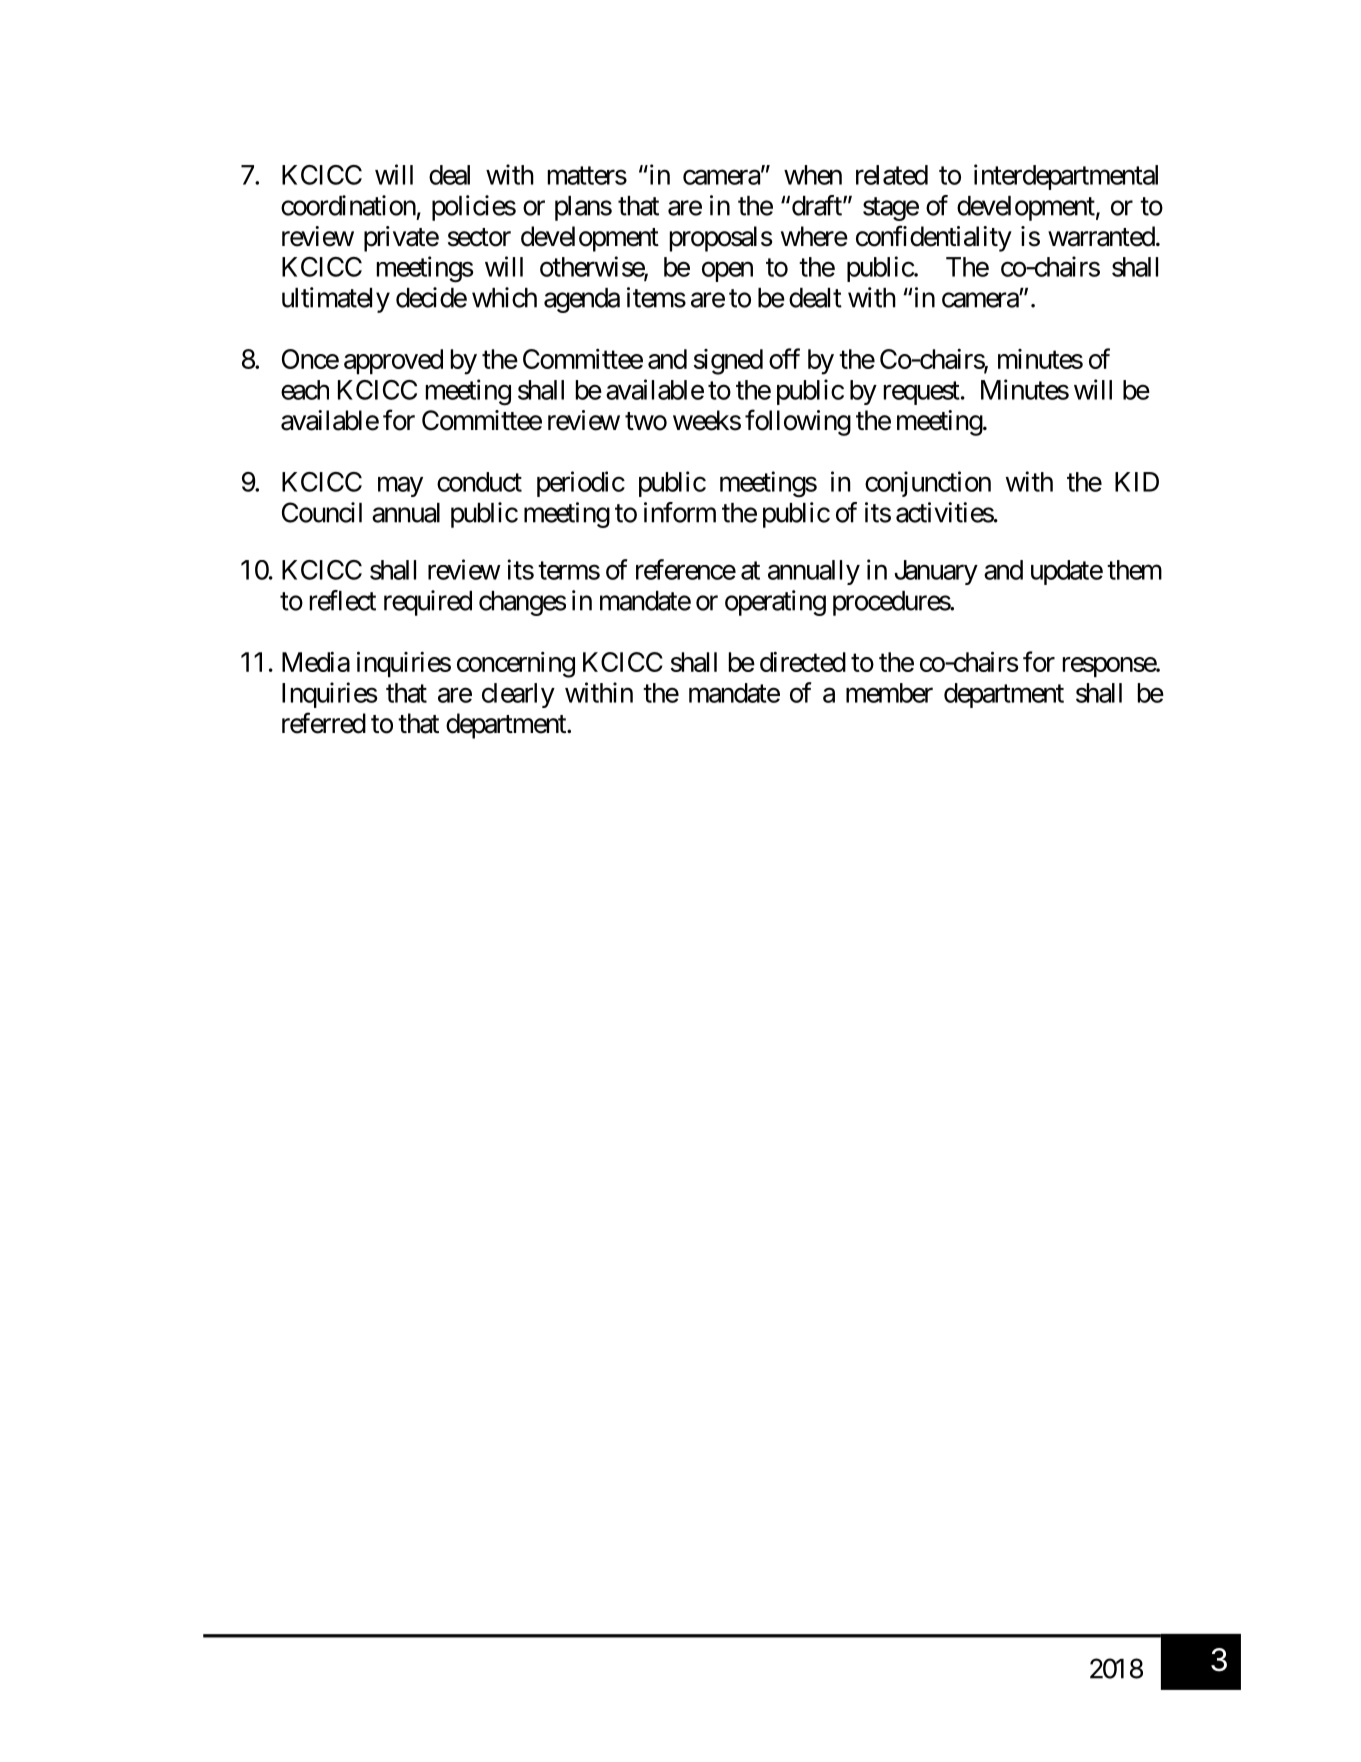  What do you see at coordinates (336, 300) in the image?
I see `ultimately` at bounding box center [336, 300].
